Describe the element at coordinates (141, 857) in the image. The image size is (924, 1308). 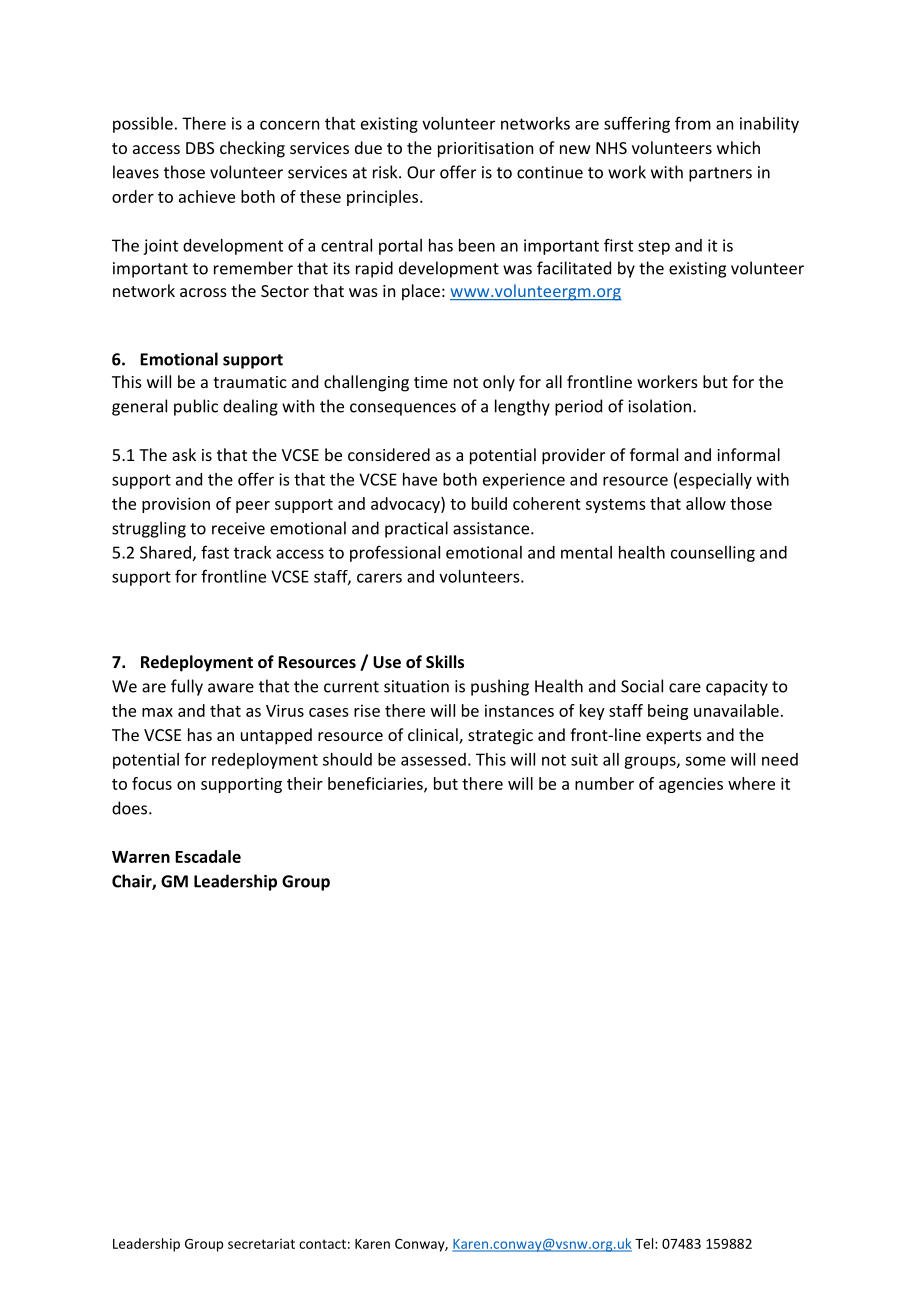
I see `Warren` at that location.
